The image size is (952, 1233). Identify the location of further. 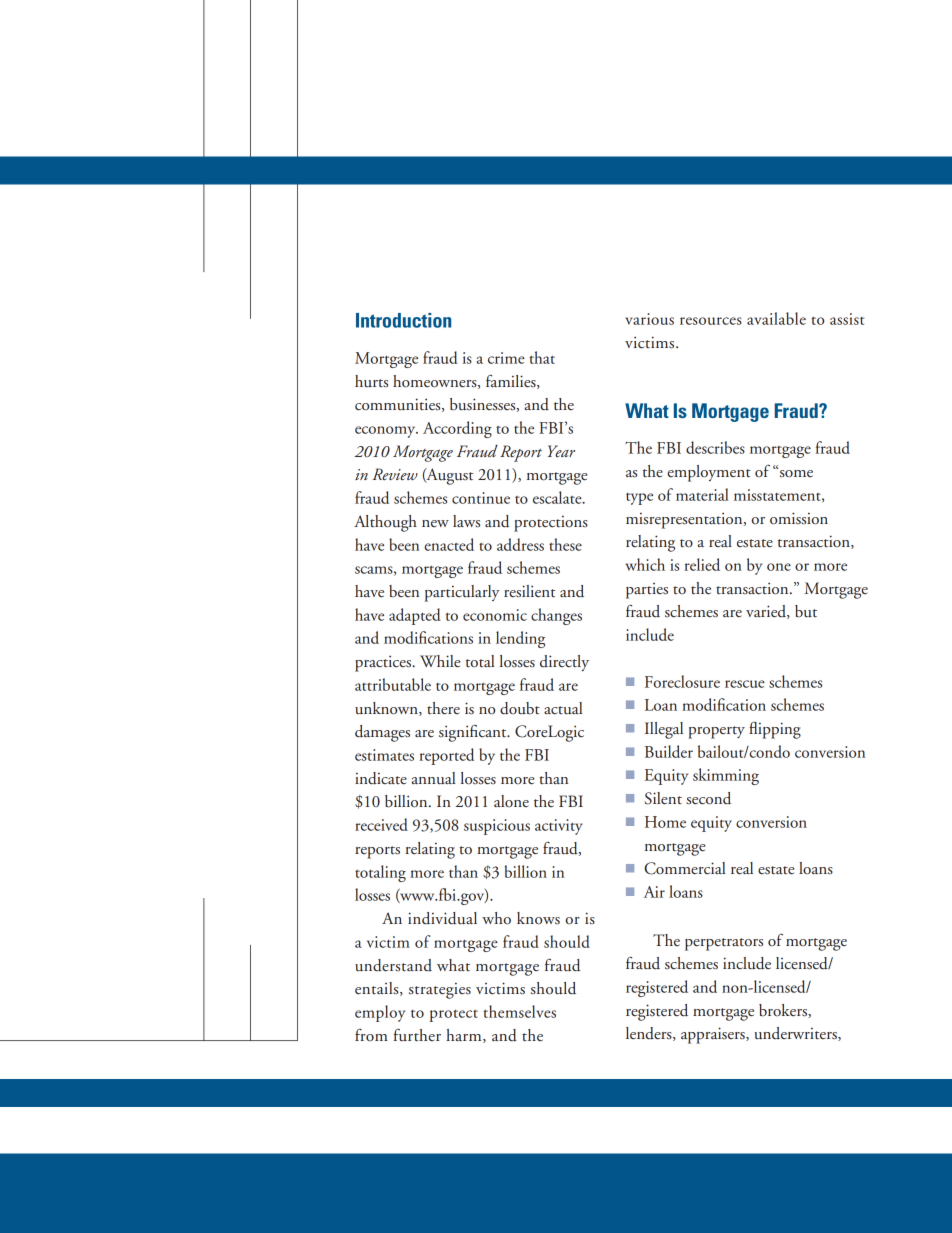
(417, 1035).
